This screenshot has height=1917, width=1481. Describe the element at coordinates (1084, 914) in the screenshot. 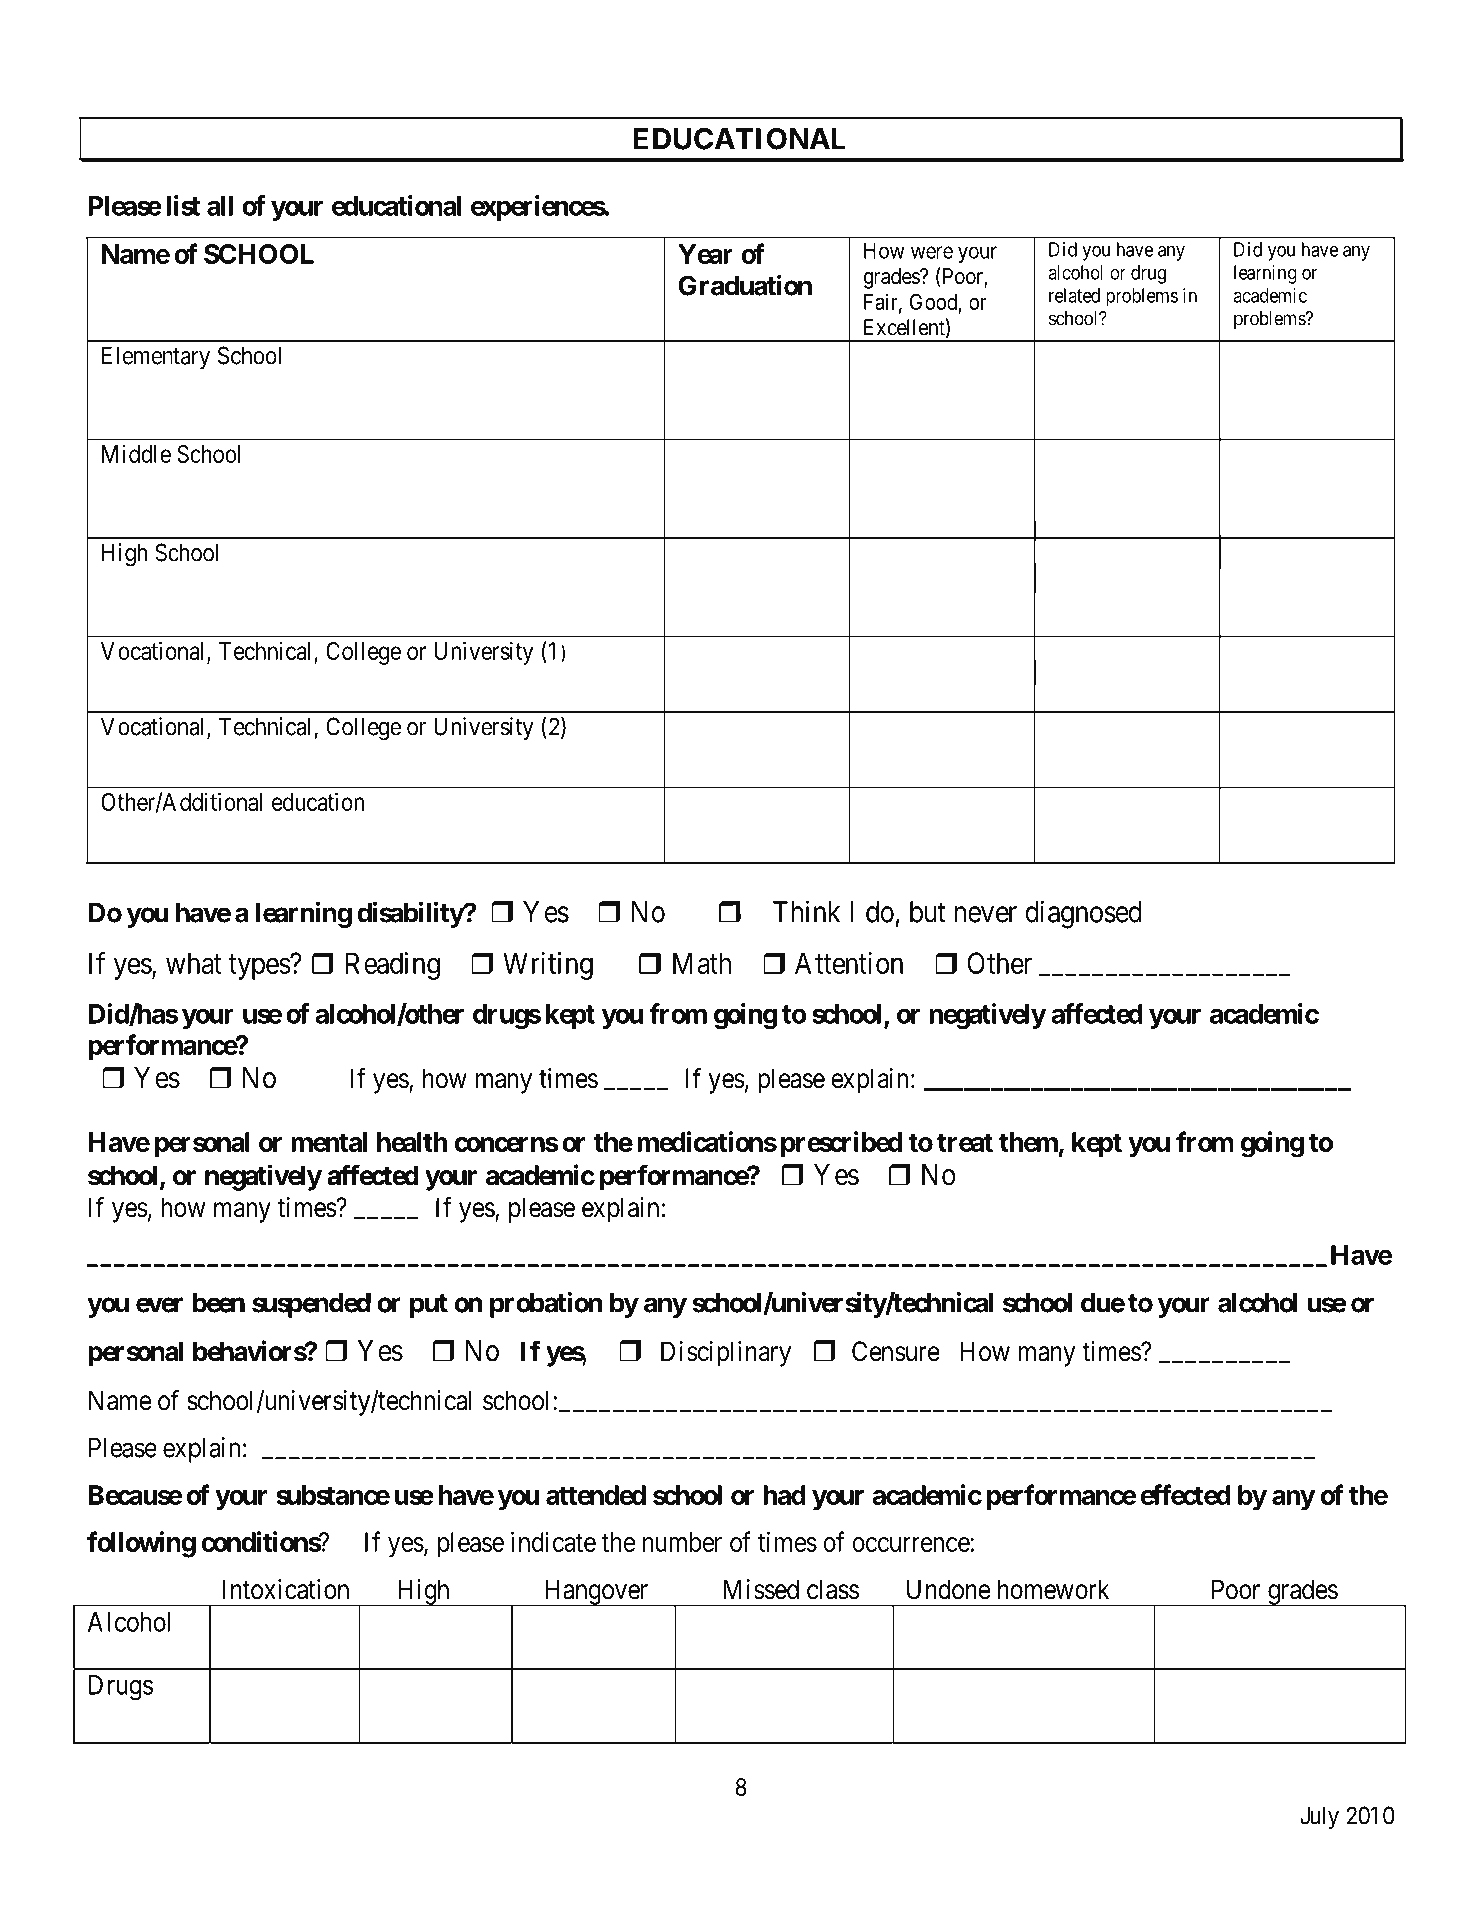

I see `diagnosed` at that location.
